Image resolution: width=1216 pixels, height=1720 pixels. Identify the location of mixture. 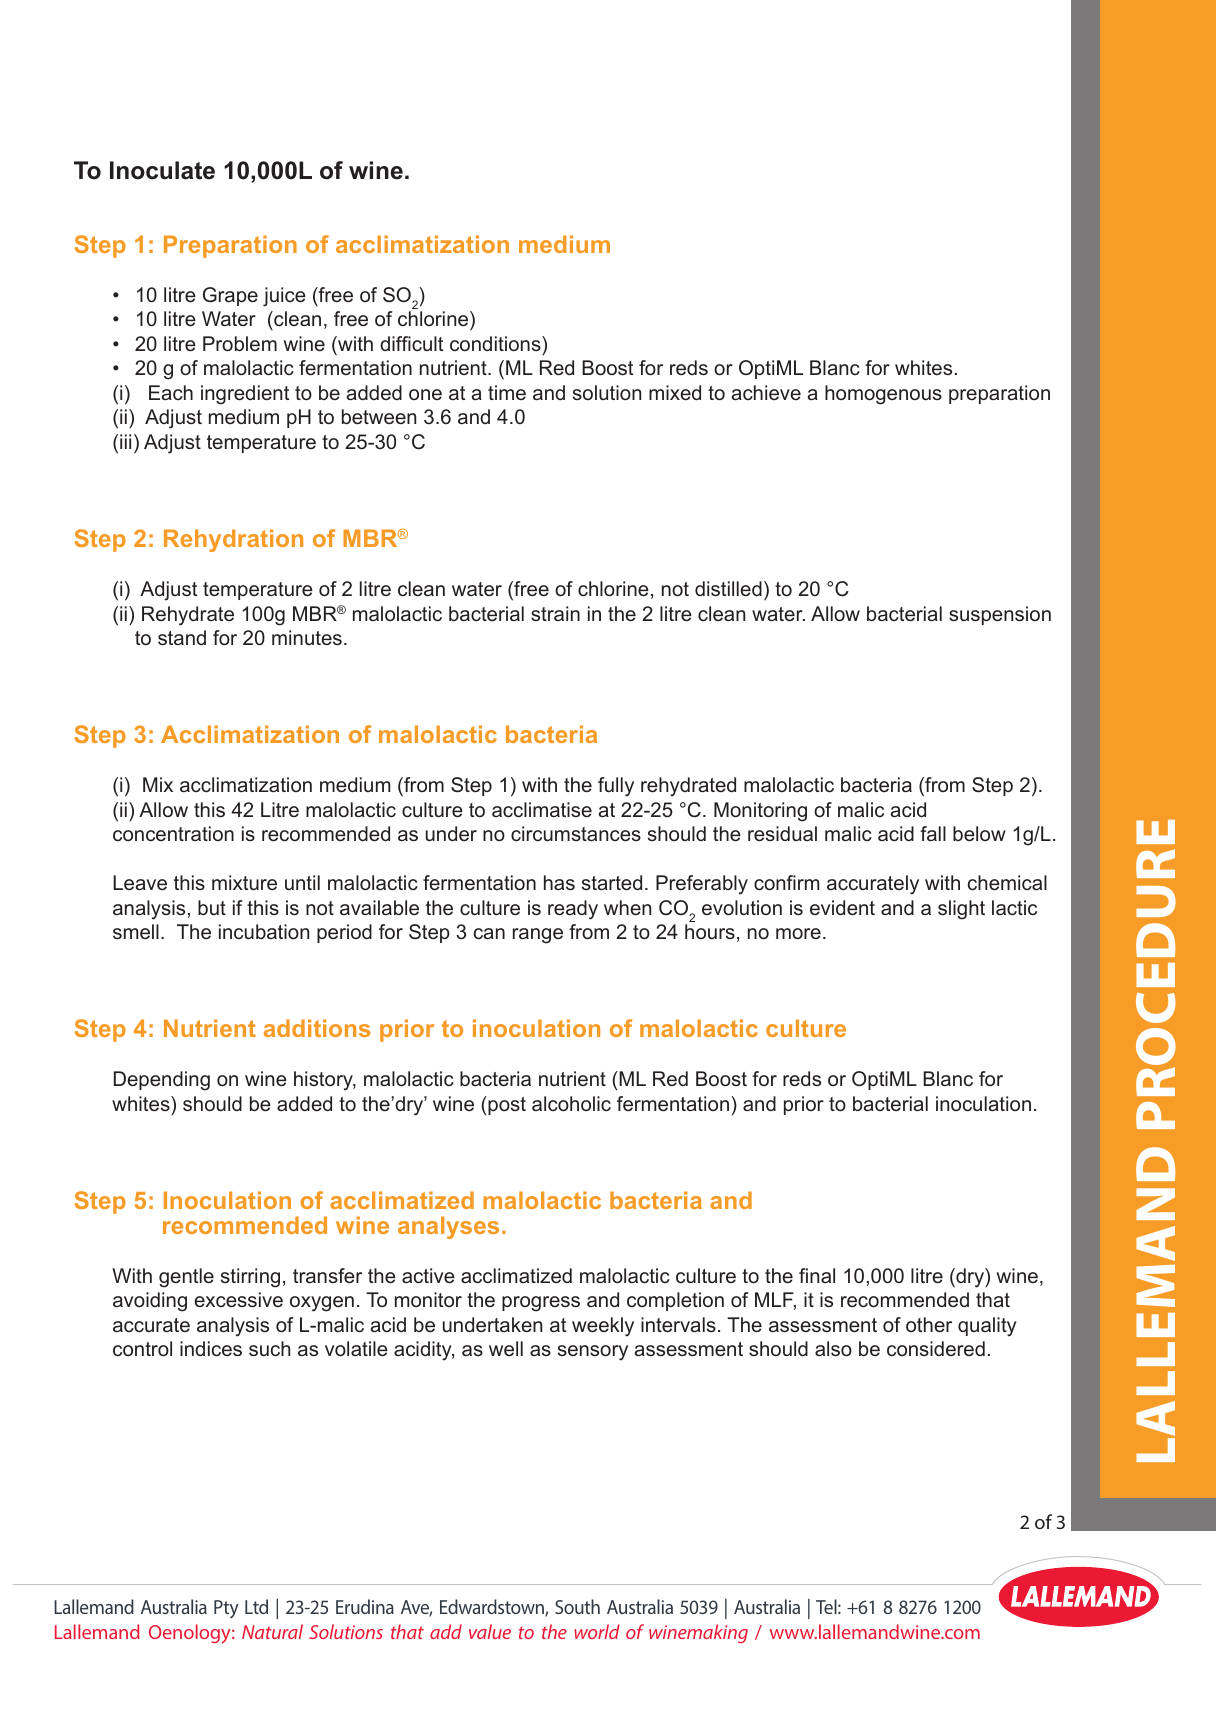
(244, 882).
